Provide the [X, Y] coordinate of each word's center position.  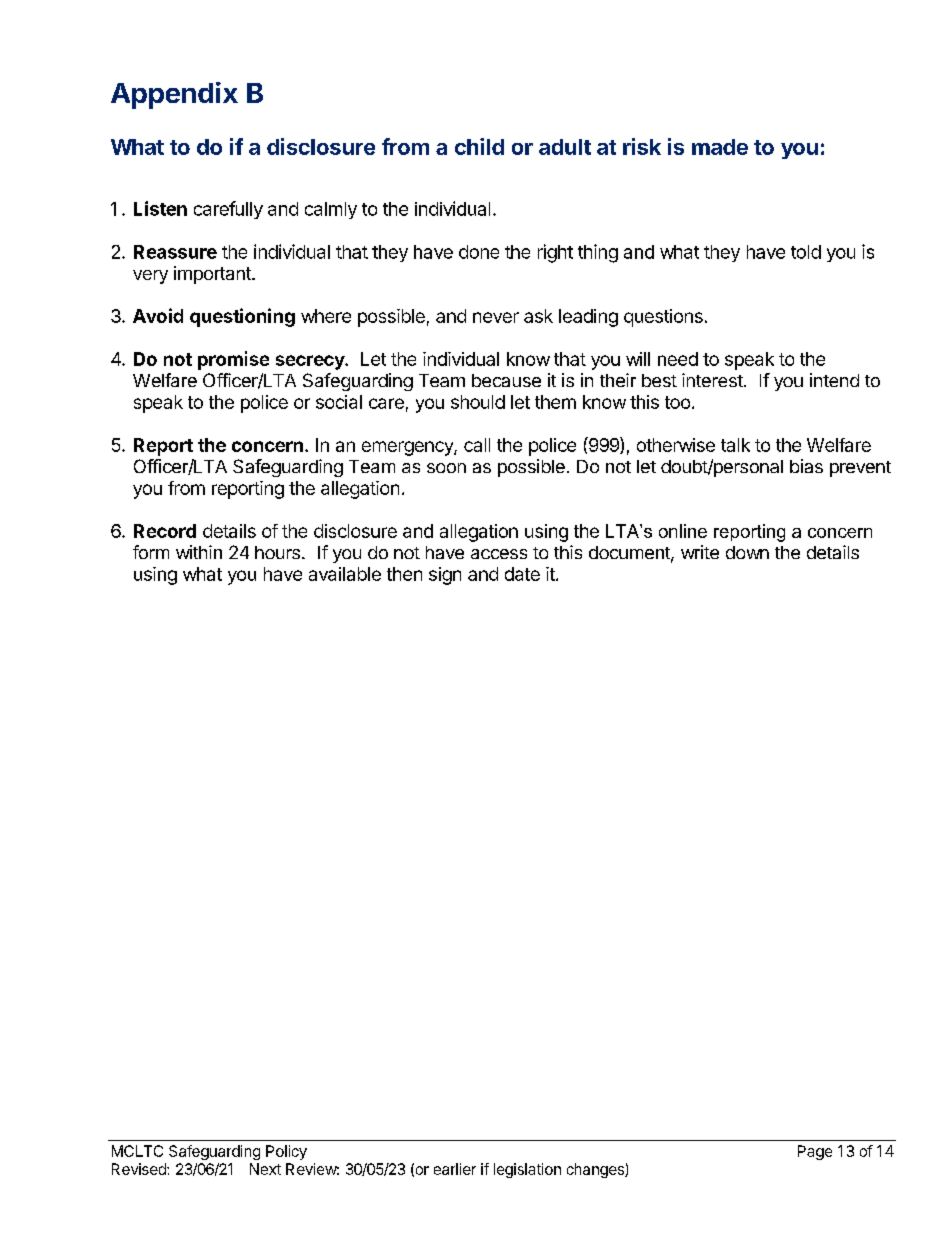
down [747, 552]
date [522, 574]
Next [265, 1169]
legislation [527, 1170]
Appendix [174, 95]
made [720, 147]
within [199, 552]
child [479, 146]
